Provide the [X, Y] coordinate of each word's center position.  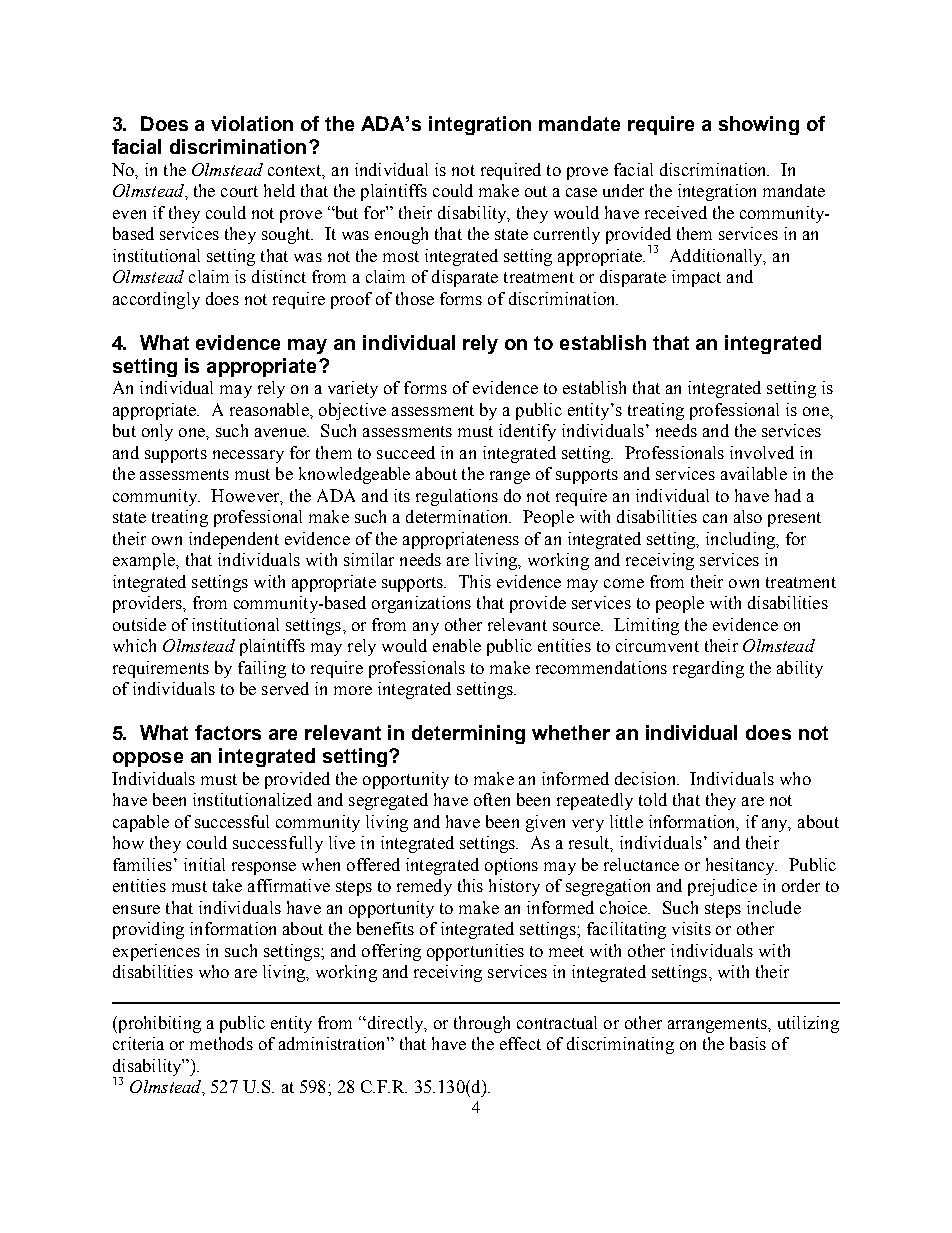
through [482, 1024]
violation [252, 123]
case [581, 192]
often [492, 799]
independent [234, 540]
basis [748, 1043]
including [742, 540]
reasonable [270, 409]
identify [527, 432]
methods [221, 1043]
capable [141, 823]
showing [759, 125]
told [653, 799]
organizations [421, 604]
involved [762, 452]
